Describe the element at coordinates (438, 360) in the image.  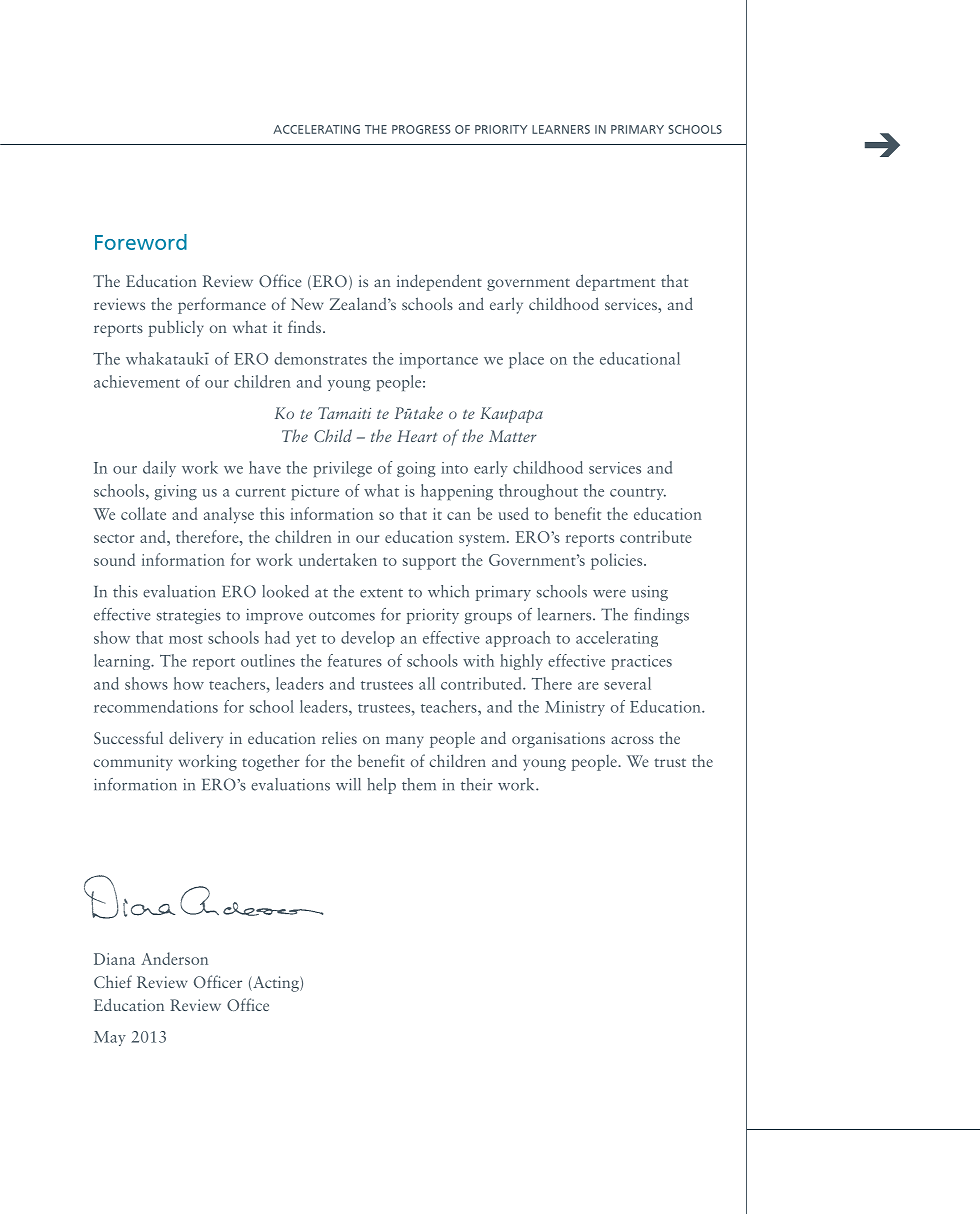
I see `importance` at that location.
